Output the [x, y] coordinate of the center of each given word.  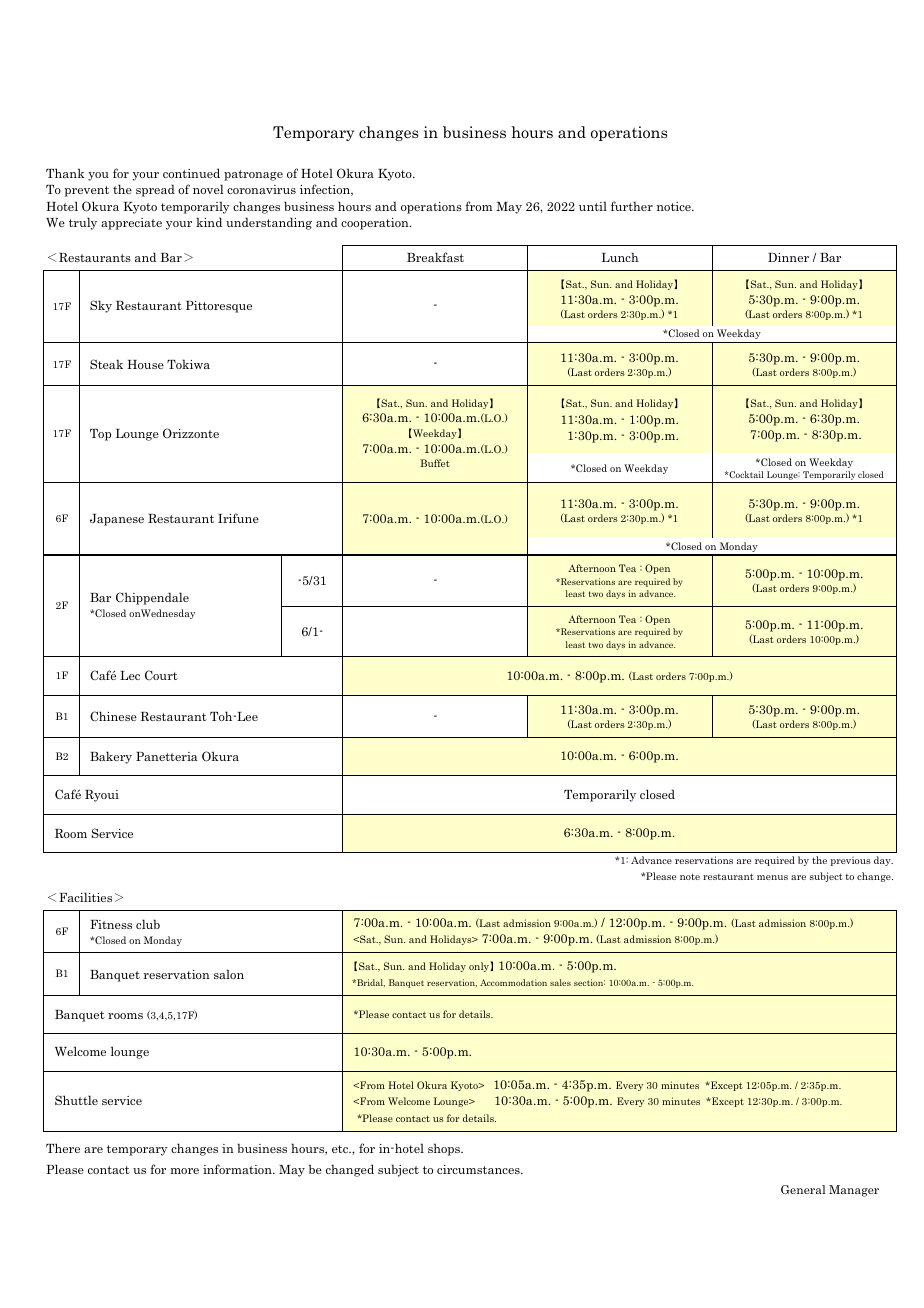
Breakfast [435, 257]
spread [155, 190]
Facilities [85, 897]
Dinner [788, 257]
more [185, 1171]
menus [772, 877]
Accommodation [513, 982]
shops [445, 1149]
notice [675, 206]
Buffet [435, 463]
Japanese [117, 520]
